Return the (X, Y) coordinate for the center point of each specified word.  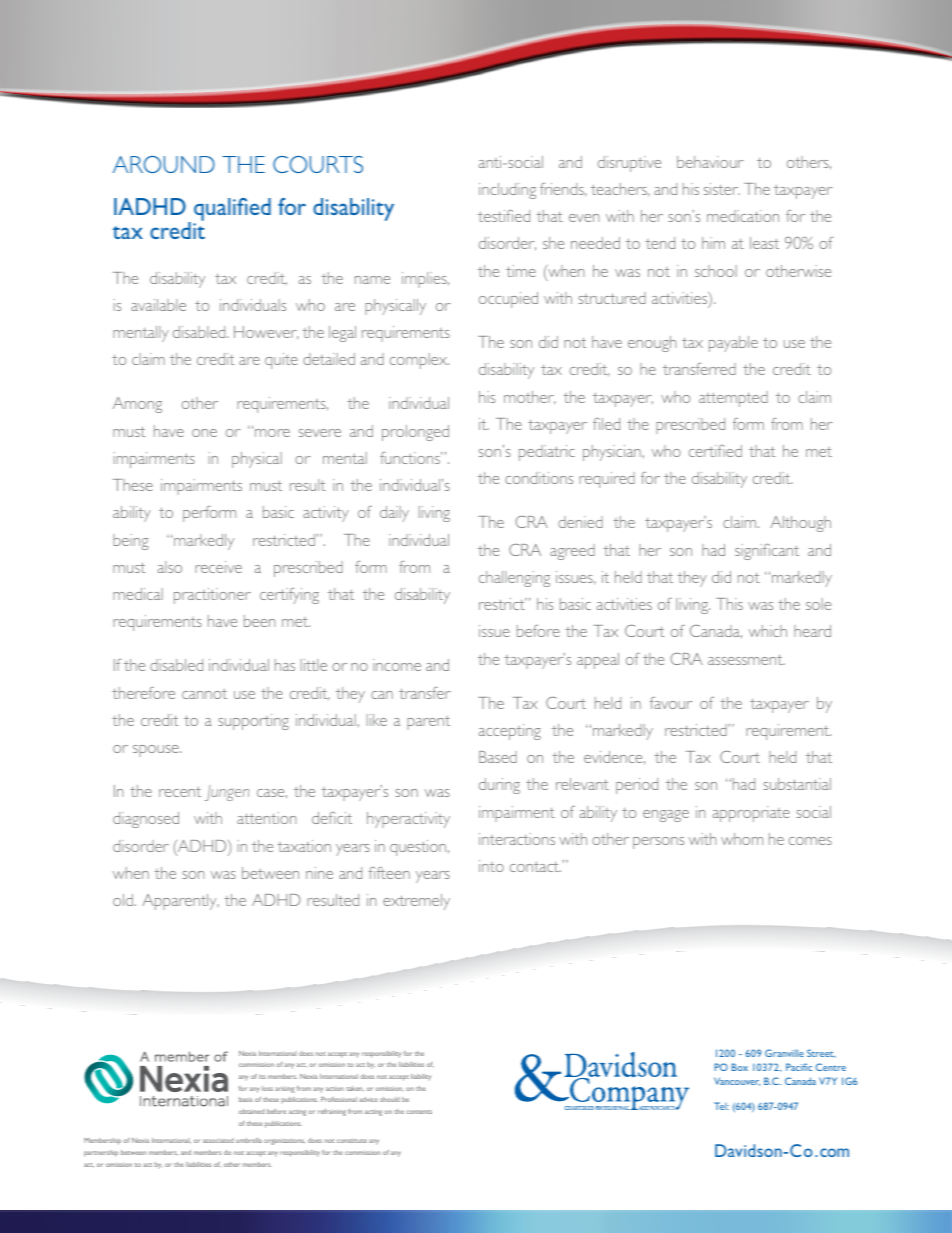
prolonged (415, 433)
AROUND (164, 164)
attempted (733, 399)
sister (722, 189)
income (397, 665)
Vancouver (737, 1081)
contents (419, 1112)
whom (742, 839)
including (507, 191)
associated (218, 1140)
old (123, 900)
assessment (746, 659)
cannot (204, 693)
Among (137, 405)
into (491, 866)
